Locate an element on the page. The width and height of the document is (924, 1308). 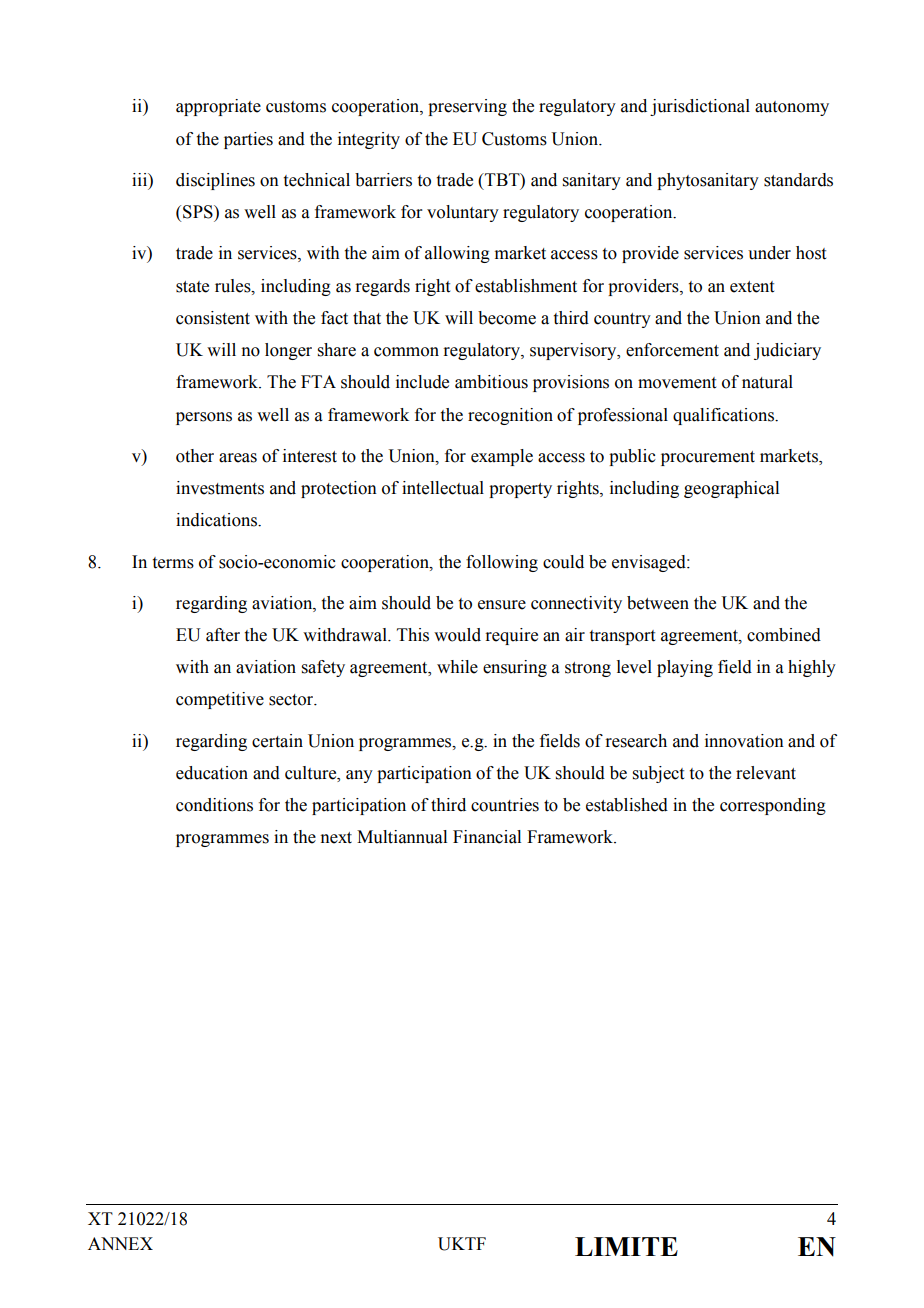
appropriate is located at coordinates (218, 107).
